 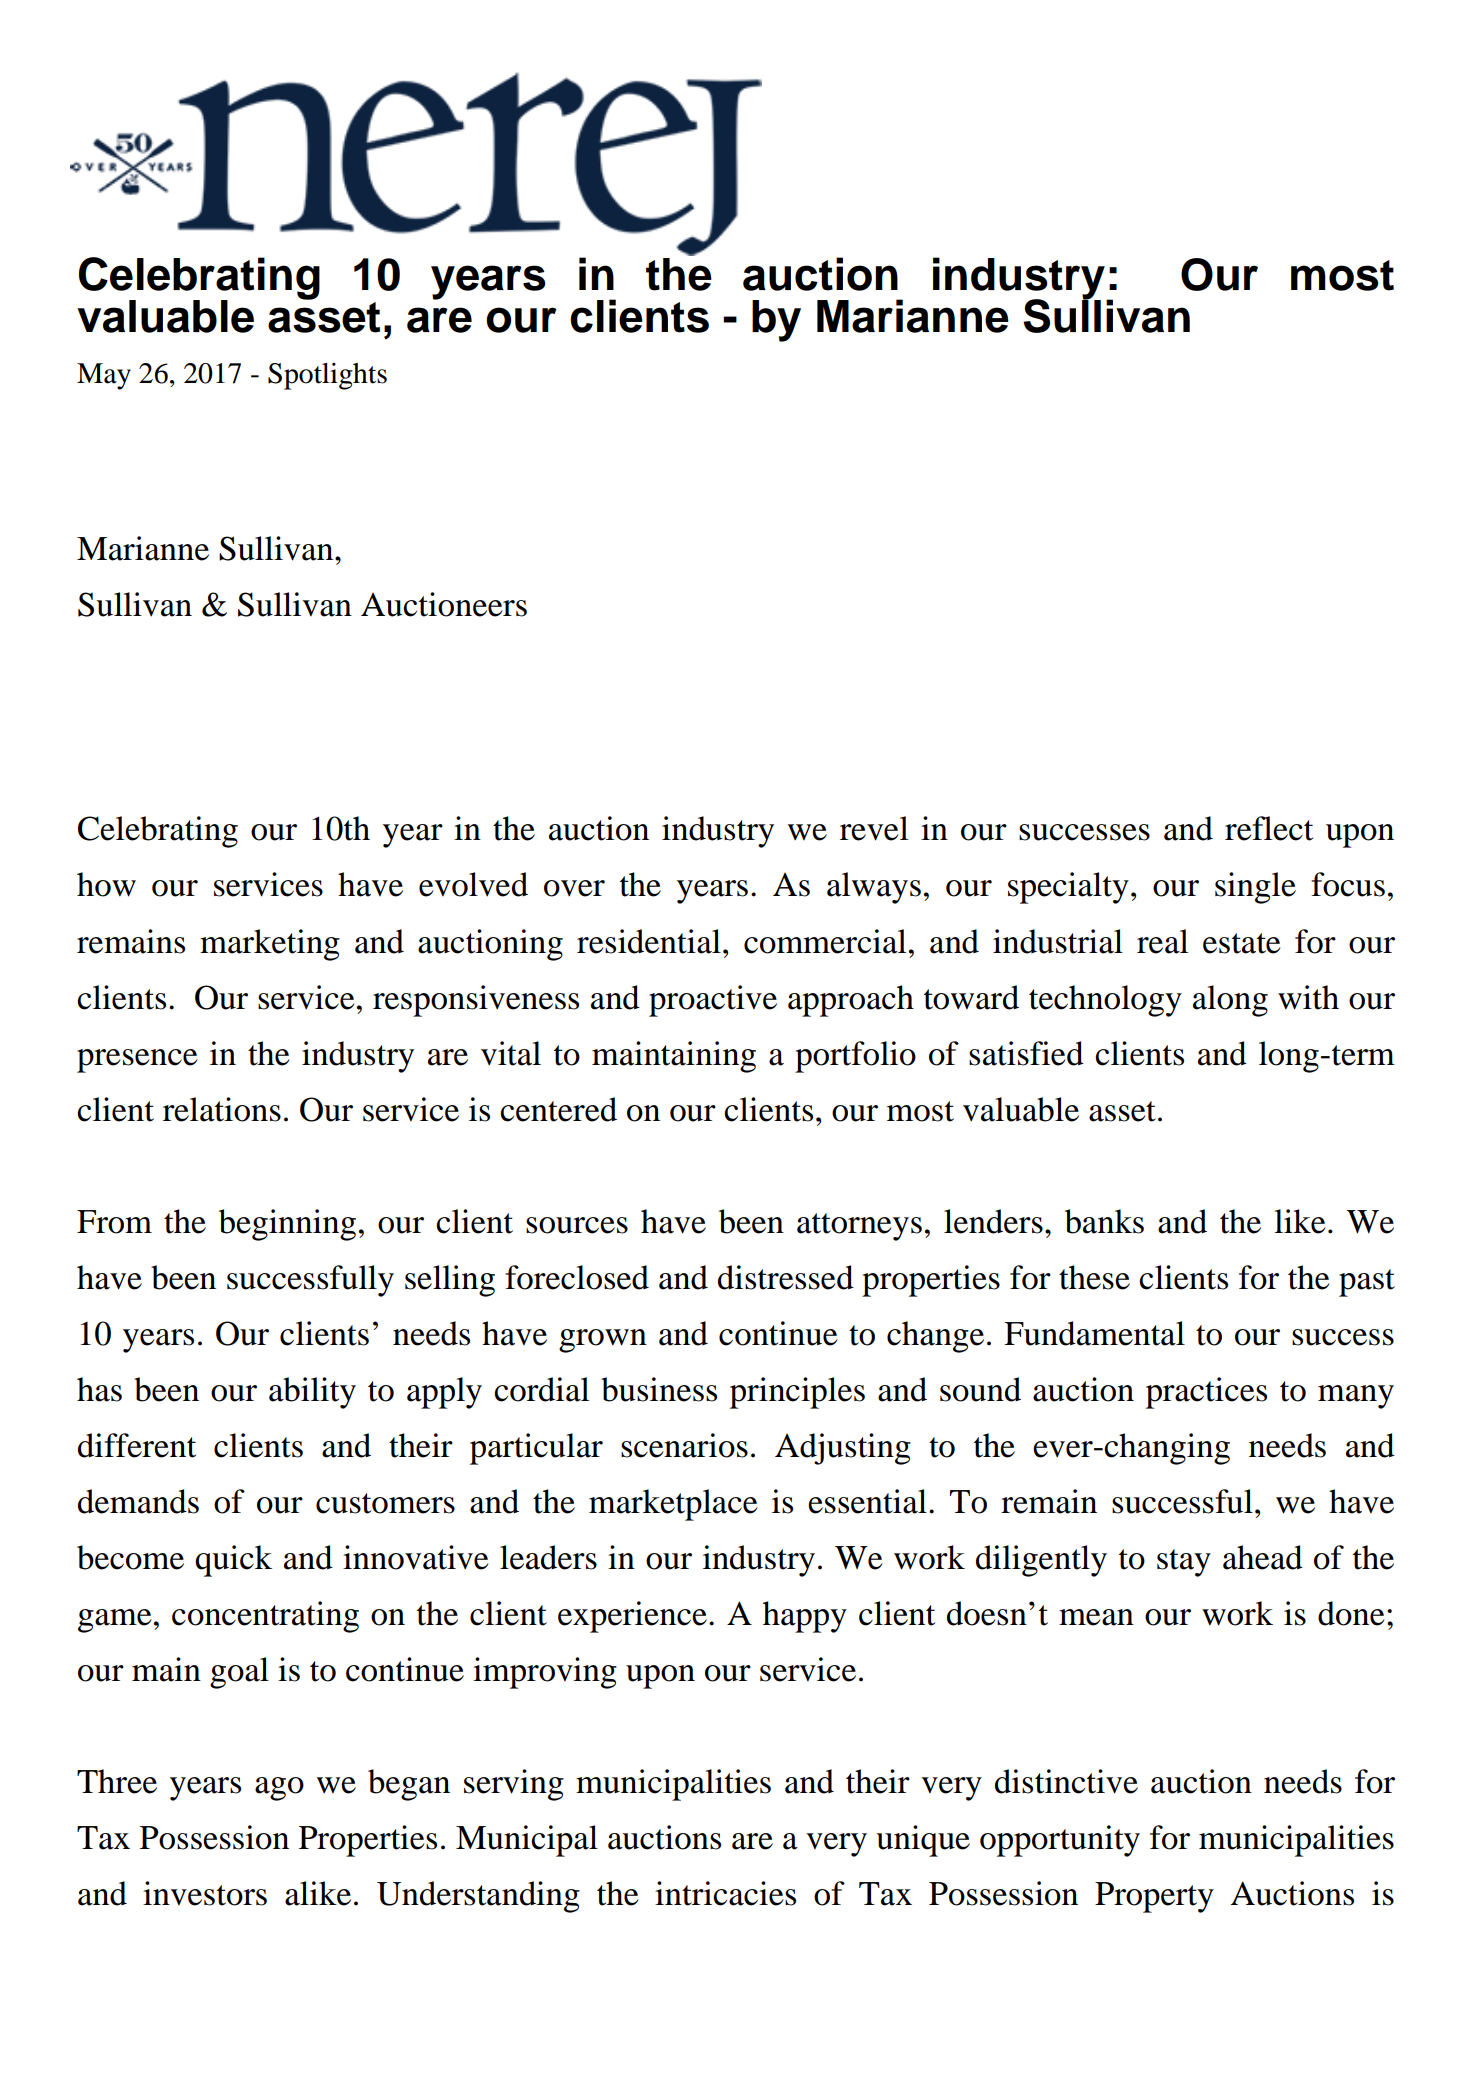 What do you see at coordinates (1263, 1557) in the page?
I see `ahead` at bounding box center [1263, 1557].
